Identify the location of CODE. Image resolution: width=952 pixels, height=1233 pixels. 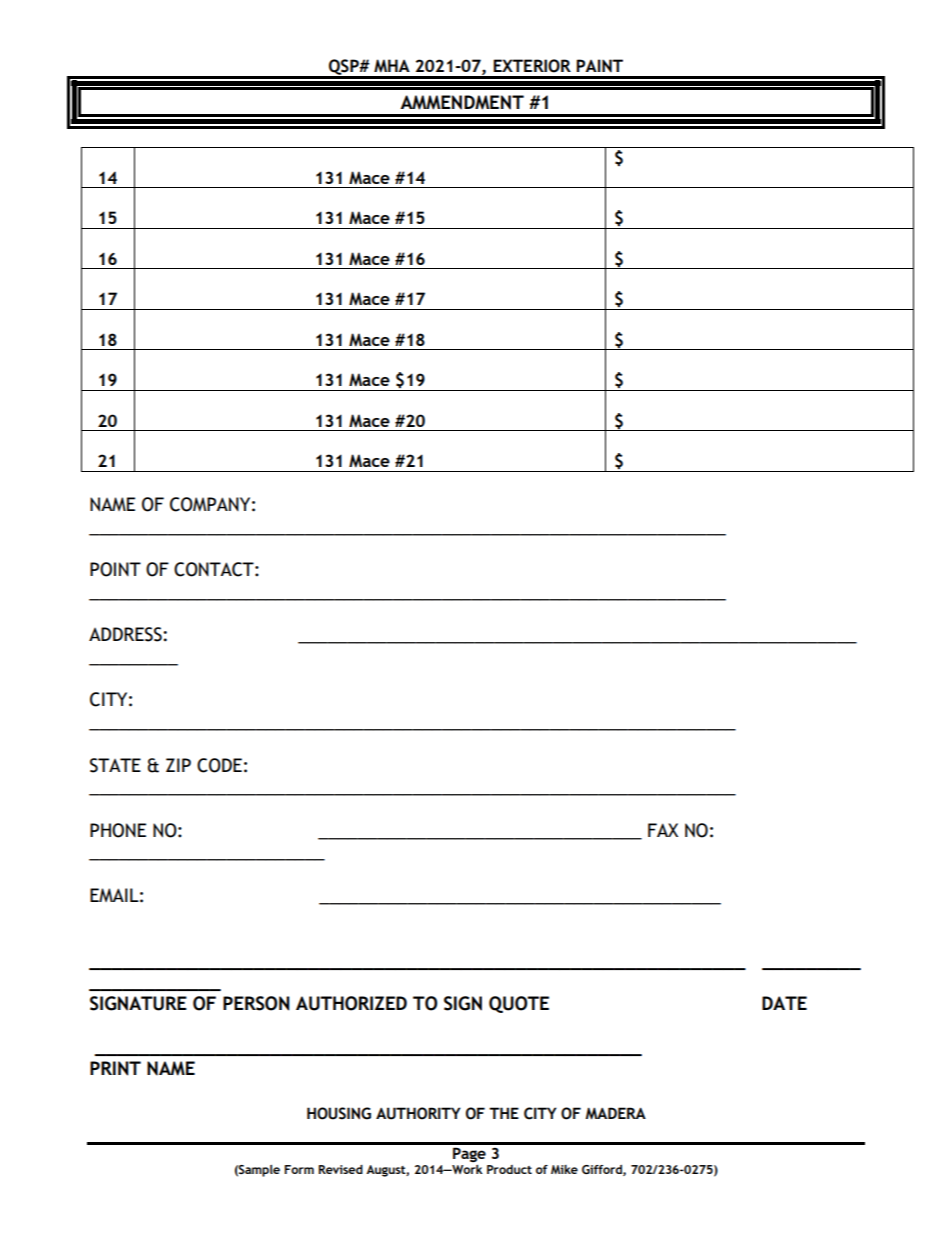
(219, 765).
